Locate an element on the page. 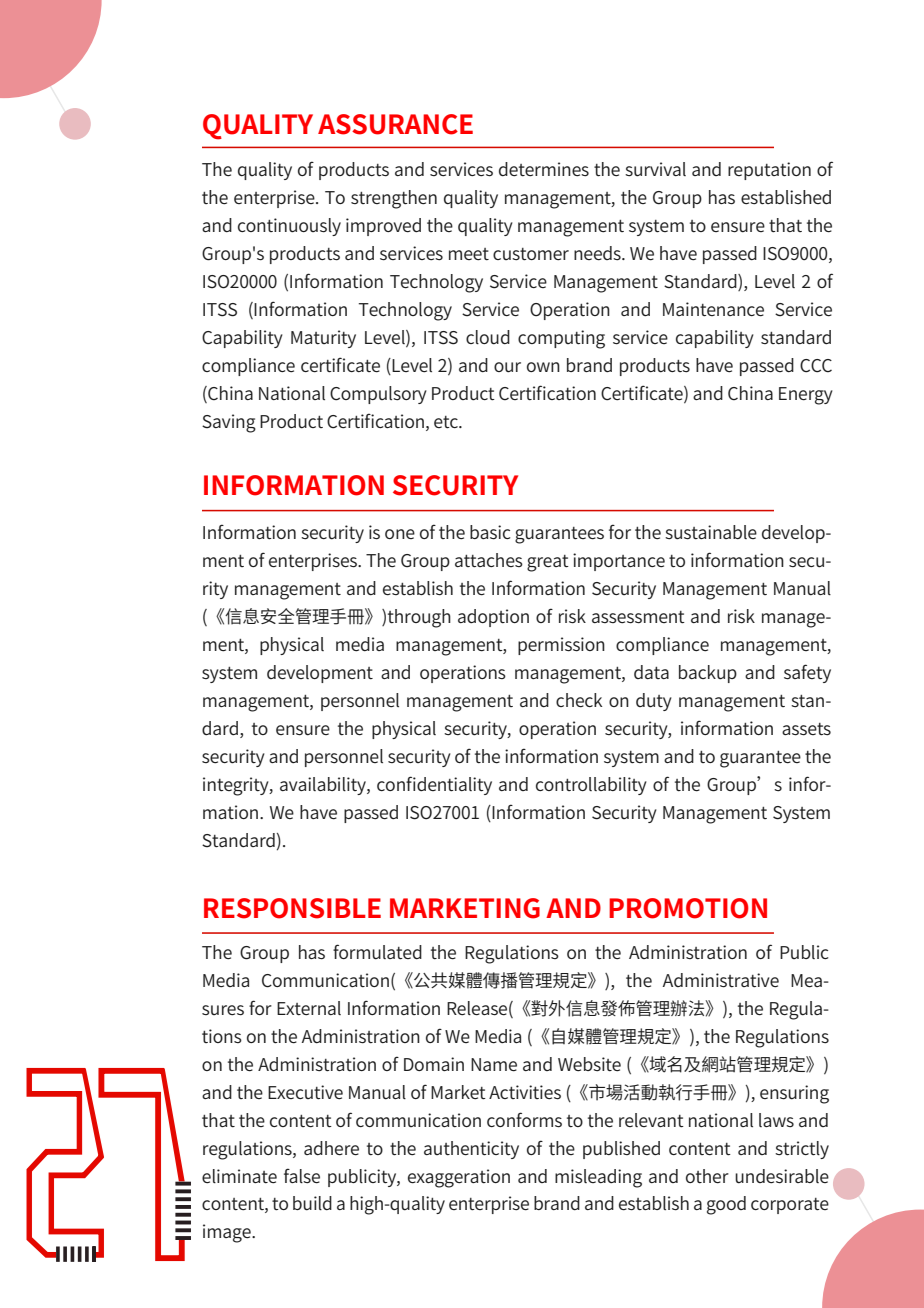 This page has width=924, height=1308. availability is located at coordinates (324, 786).
